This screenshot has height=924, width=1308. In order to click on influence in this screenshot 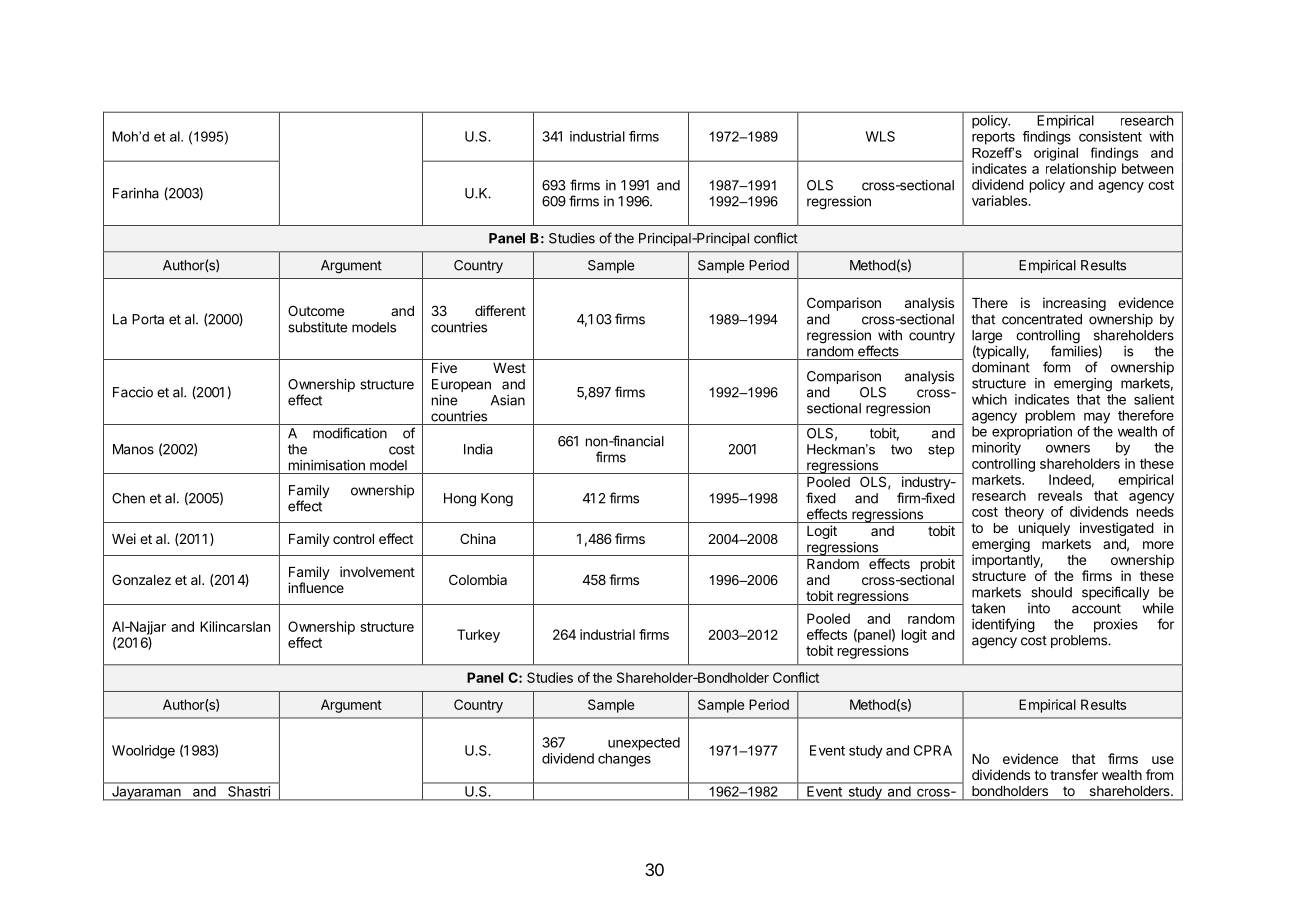, I will do `click(316, 587)`.
